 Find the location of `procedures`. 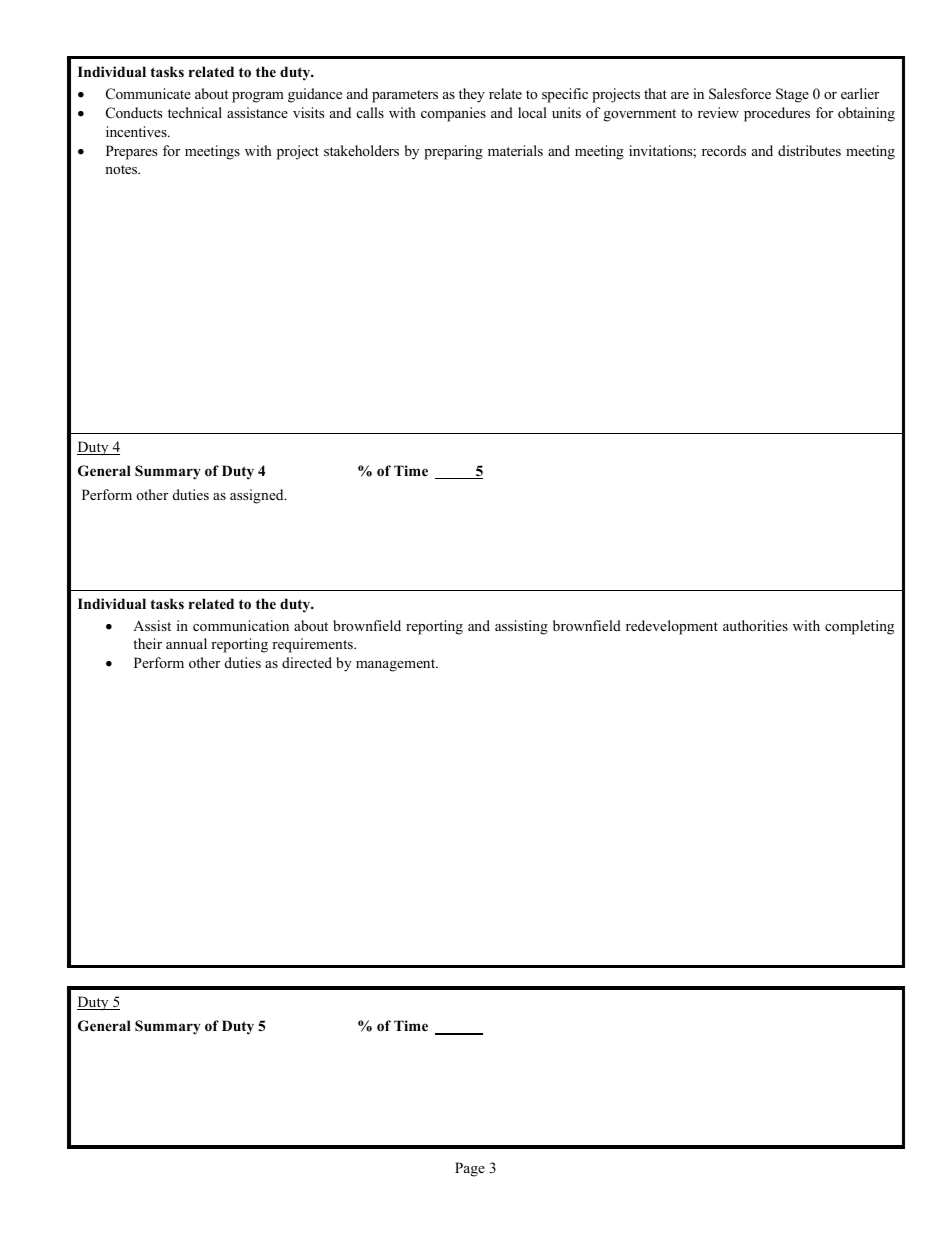

procedures is located at coordinates (777, 114).
